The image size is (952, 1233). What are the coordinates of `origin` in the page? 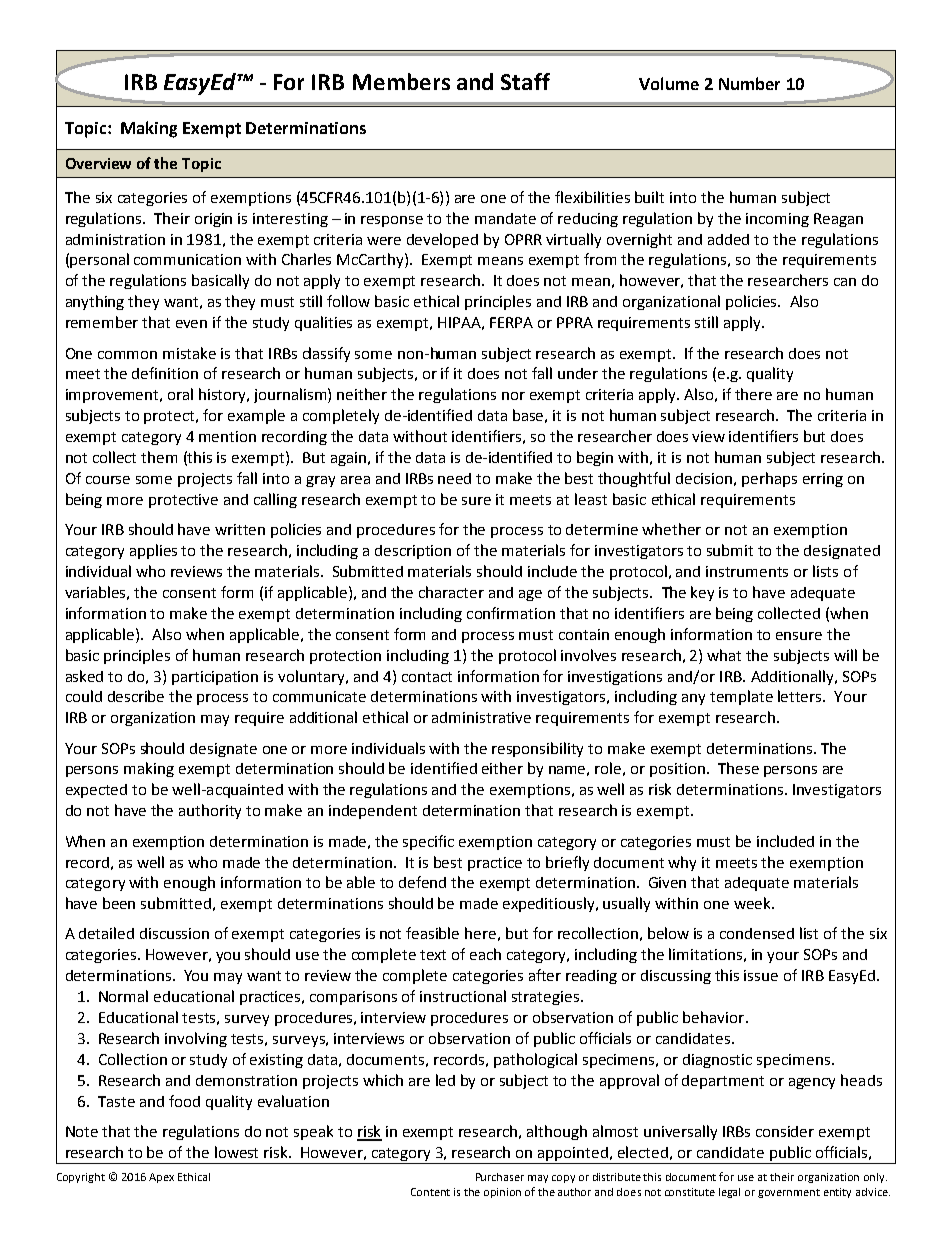 It's located at (213, 220).
